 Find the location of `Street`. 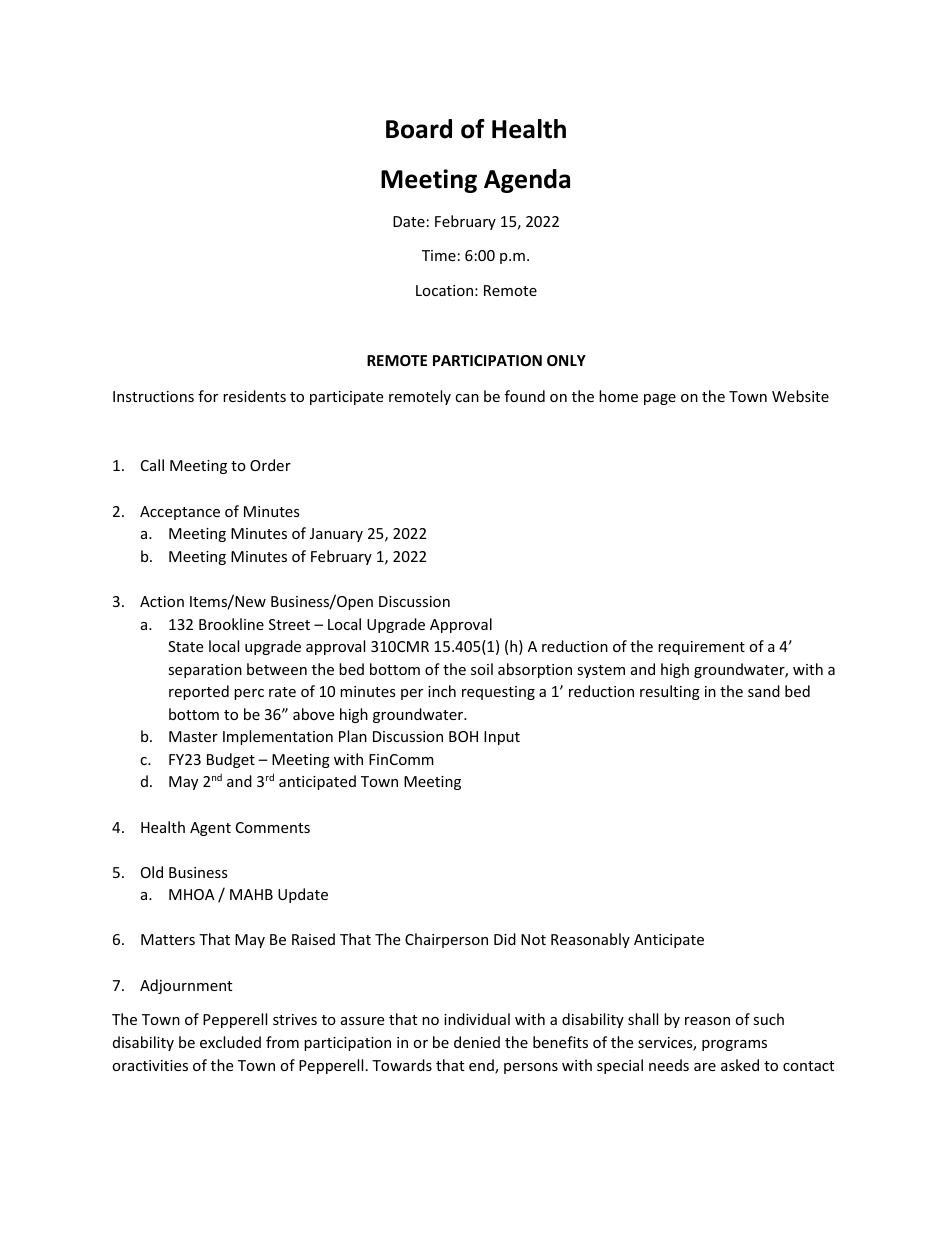

Street is located at coordinates (289, 624).
